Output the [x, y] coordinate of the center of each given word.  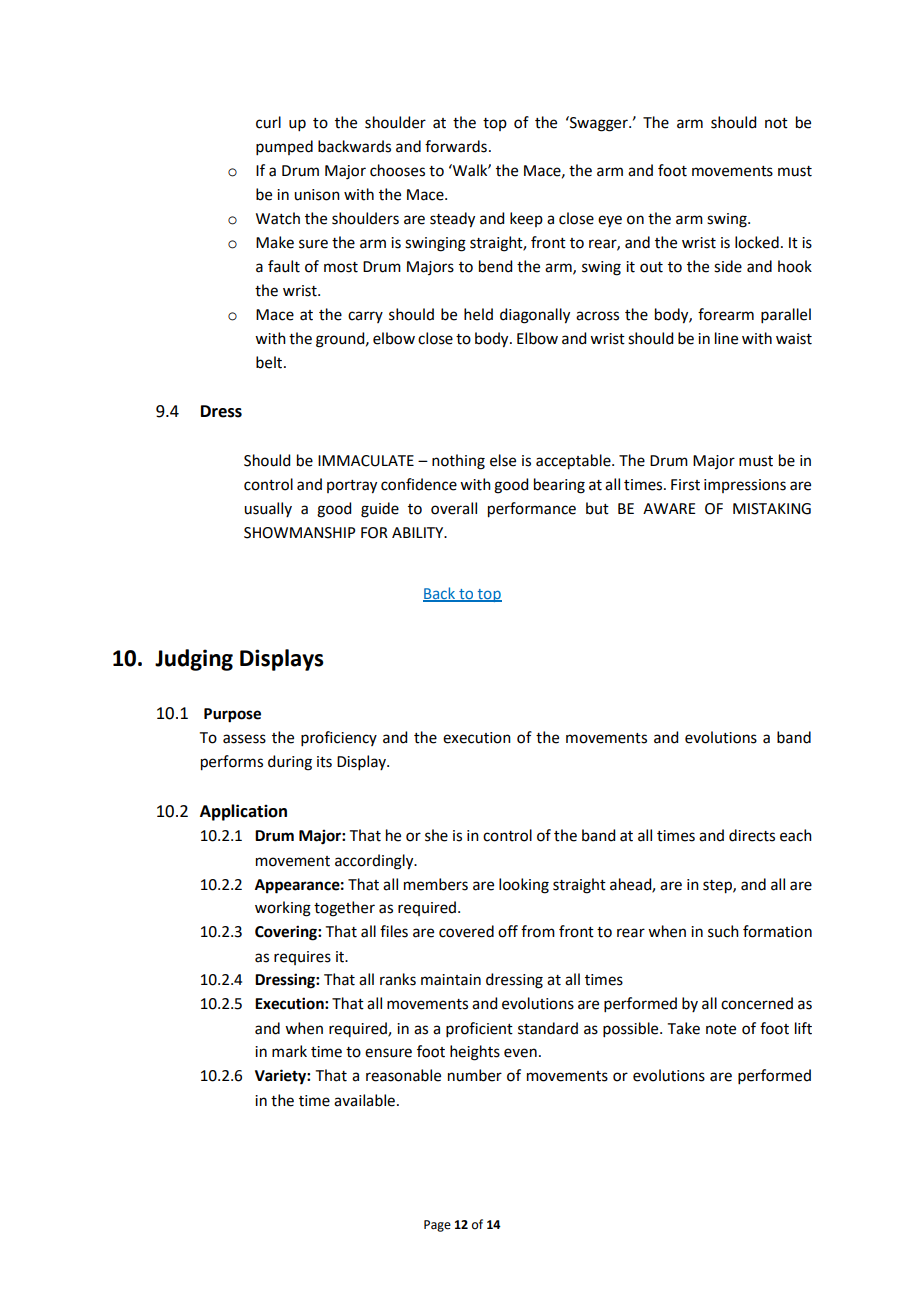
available [364, 1100]
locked [757, 242]
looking [524, 886]
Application [243, 812]
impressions [745, 486]
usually [268, 509]
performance [532, 510]
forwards [456, 146]
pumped [284, 147]
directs [752, 835]
